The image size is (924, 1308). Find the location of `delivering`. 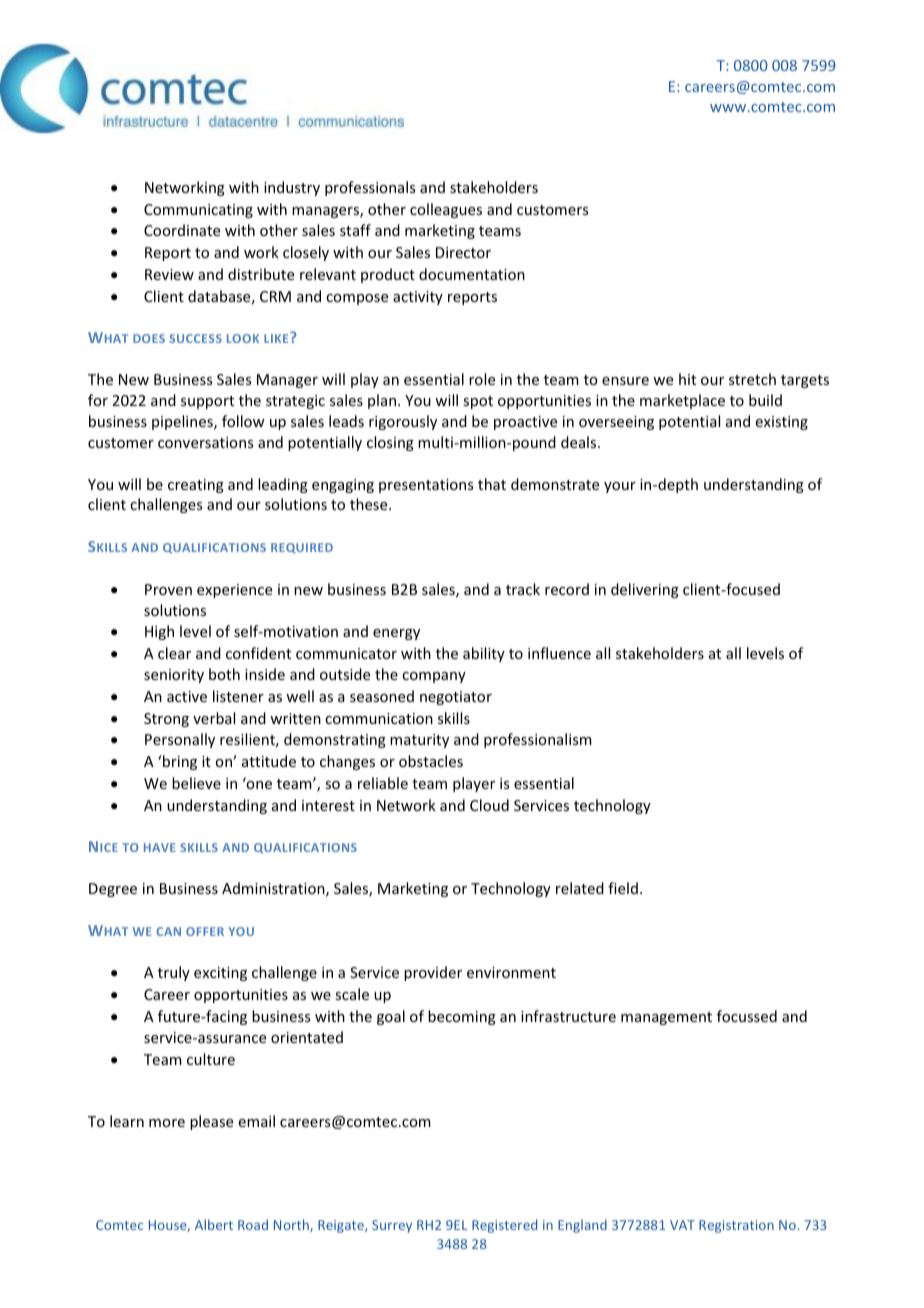

delivering is located at coordinates (645, 590).
